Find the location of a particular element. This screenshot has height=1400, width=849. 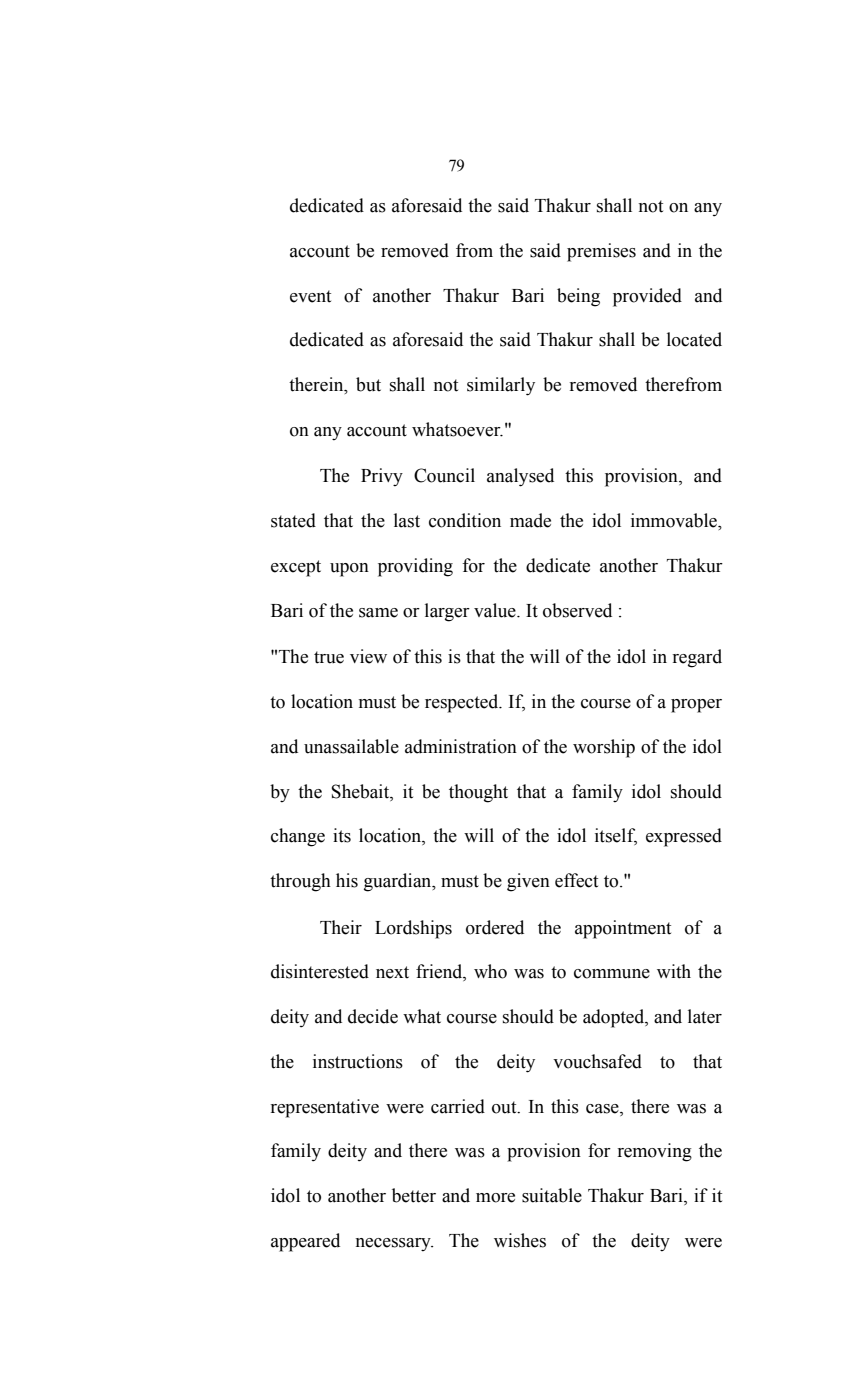

appeared is located at coordinates (305, 1242).
